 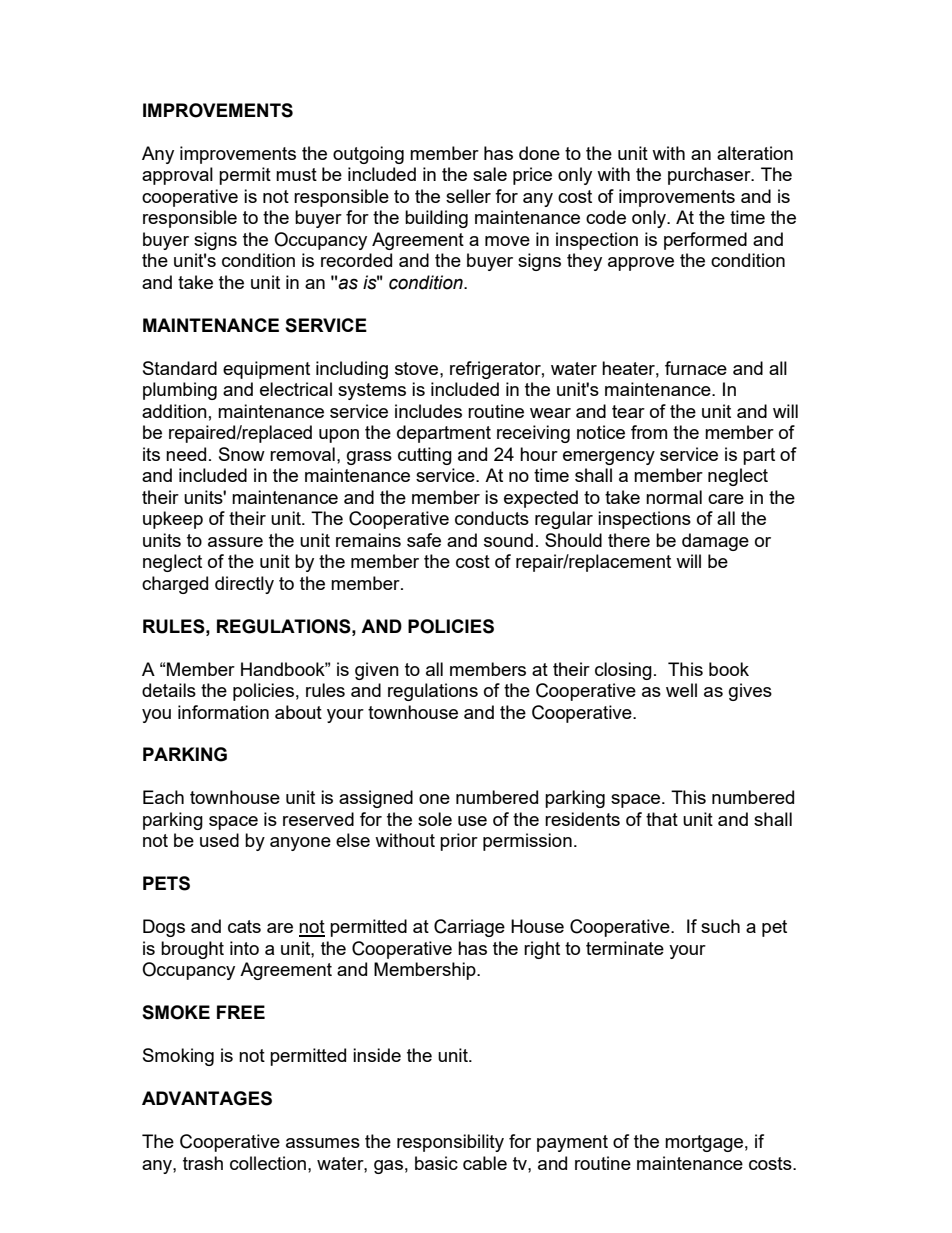 What do you see at coordinates (710, 176) in the image?
I see `purchaser` at bounding box center [710, 176].
